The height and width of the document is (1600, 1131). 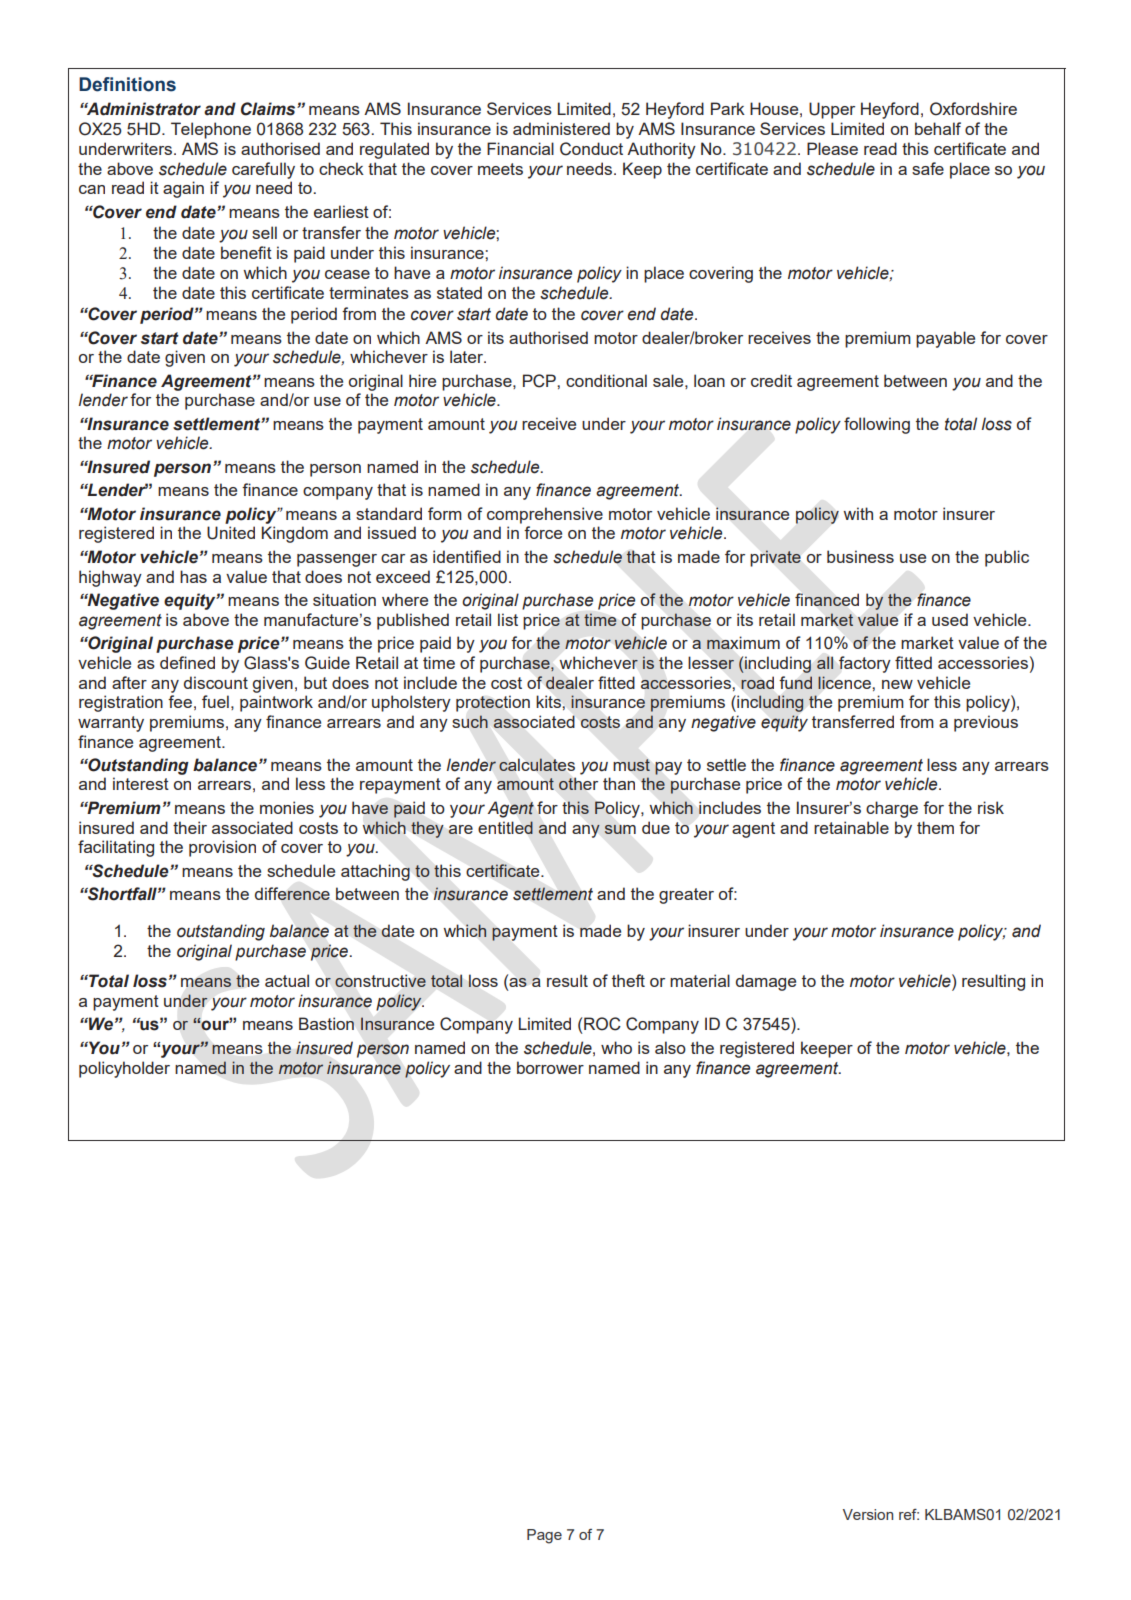 I want to click on their, so click(x=190, y=827).
